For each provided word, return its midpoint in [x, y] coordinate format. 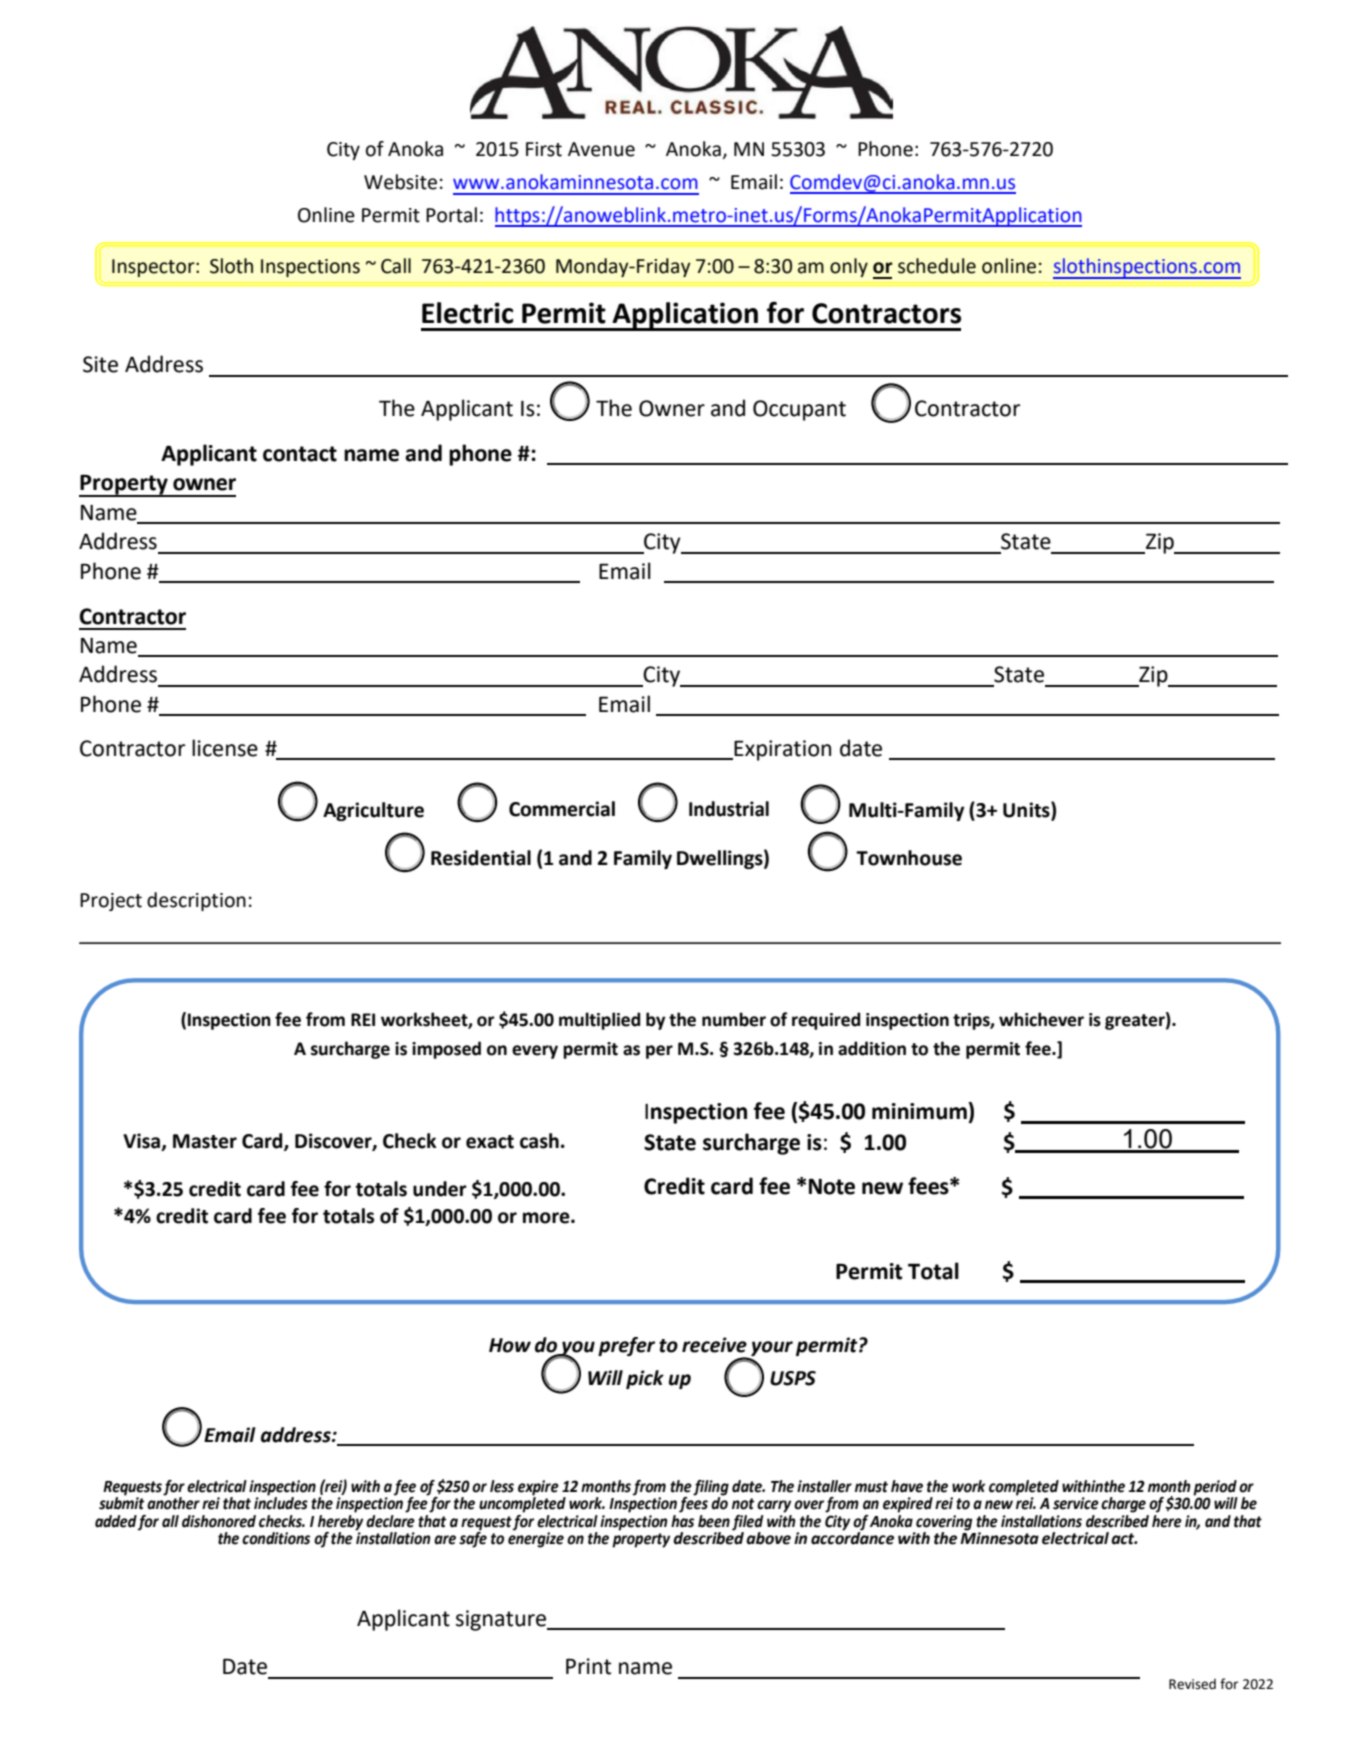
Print [588, 1666]
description [196, 901]
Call [396, 266]
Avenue [601, 149]
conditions [276, 1538]
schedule [937, 266]
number [734, 1019]
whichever [1041, 1019]
